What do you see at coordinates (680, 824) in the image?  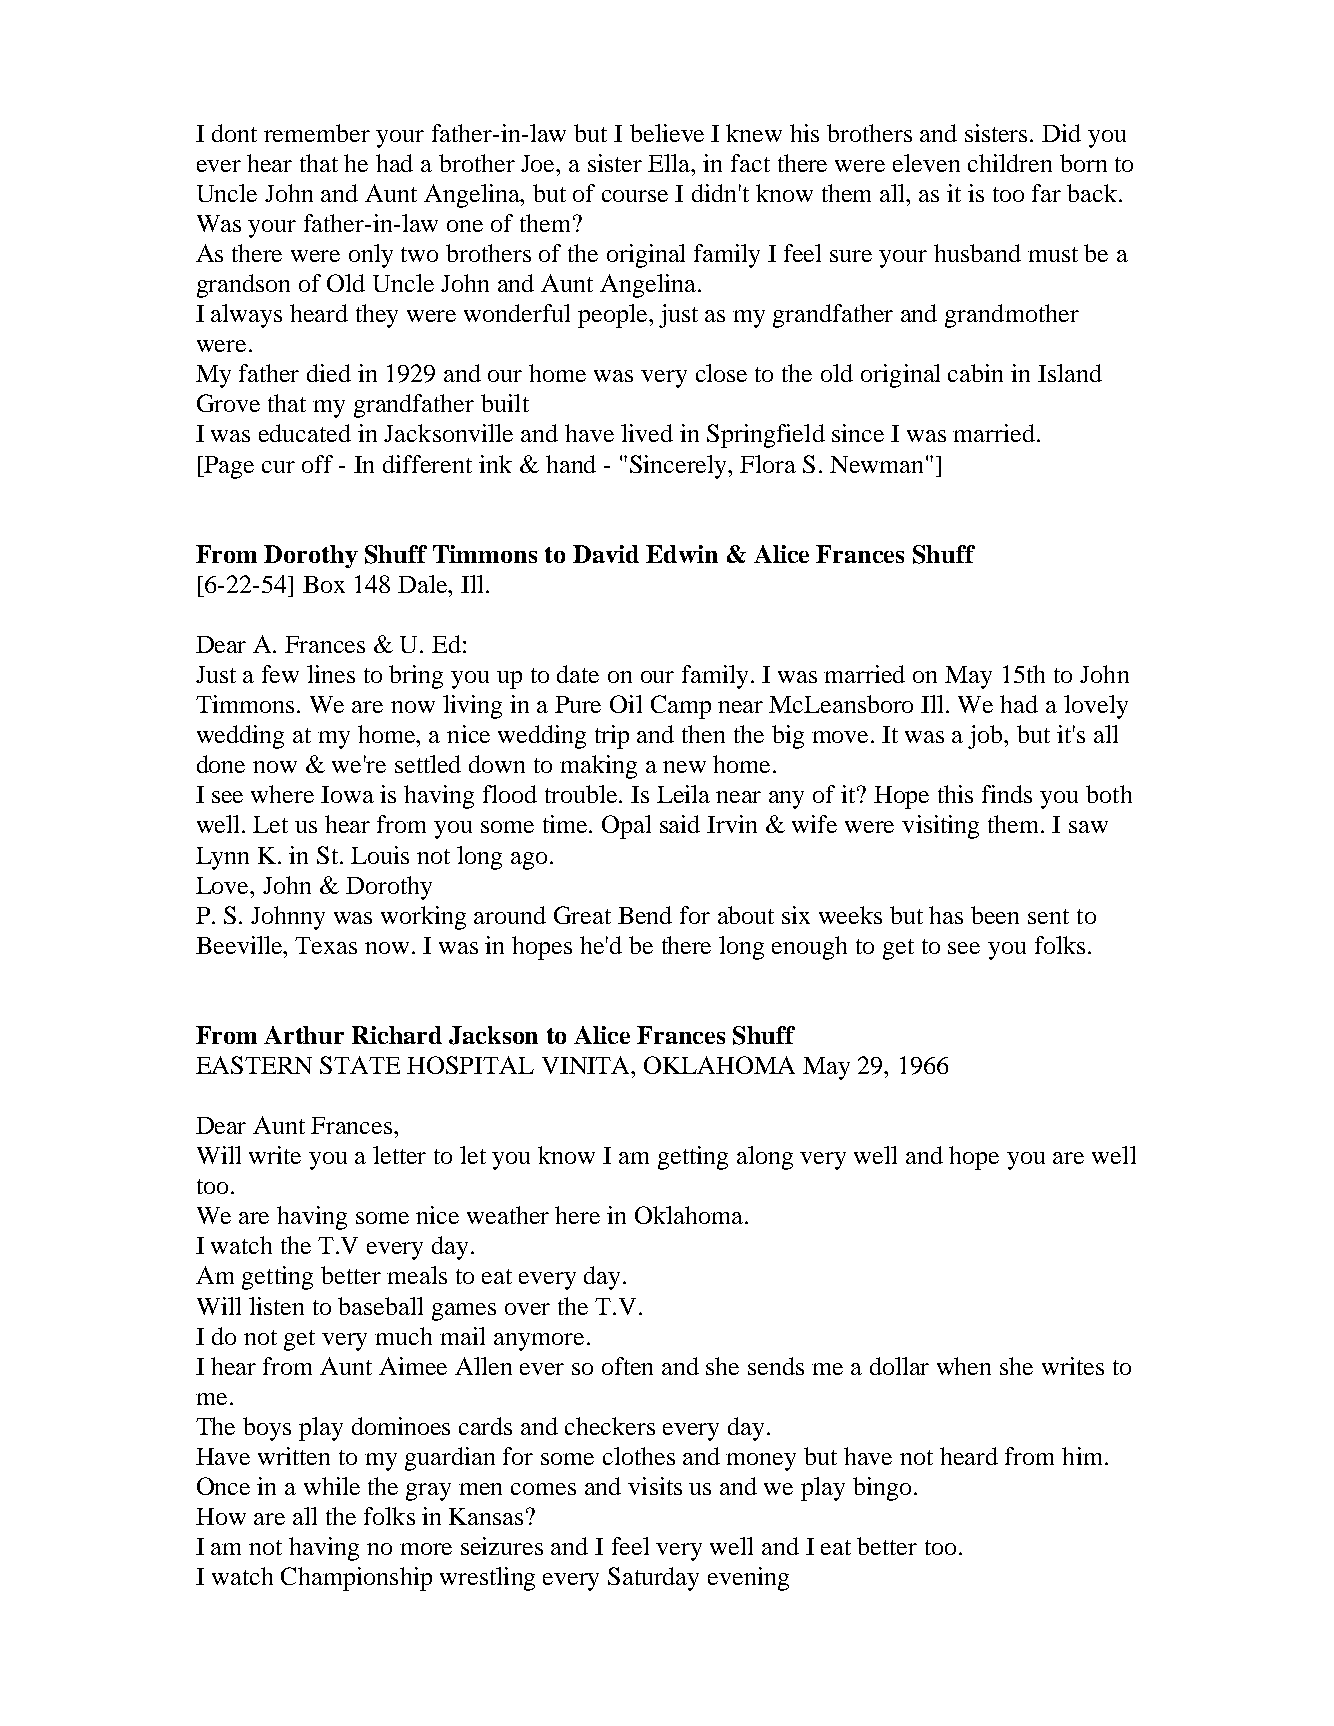 I see `said` at bounding box center [680, 824].
